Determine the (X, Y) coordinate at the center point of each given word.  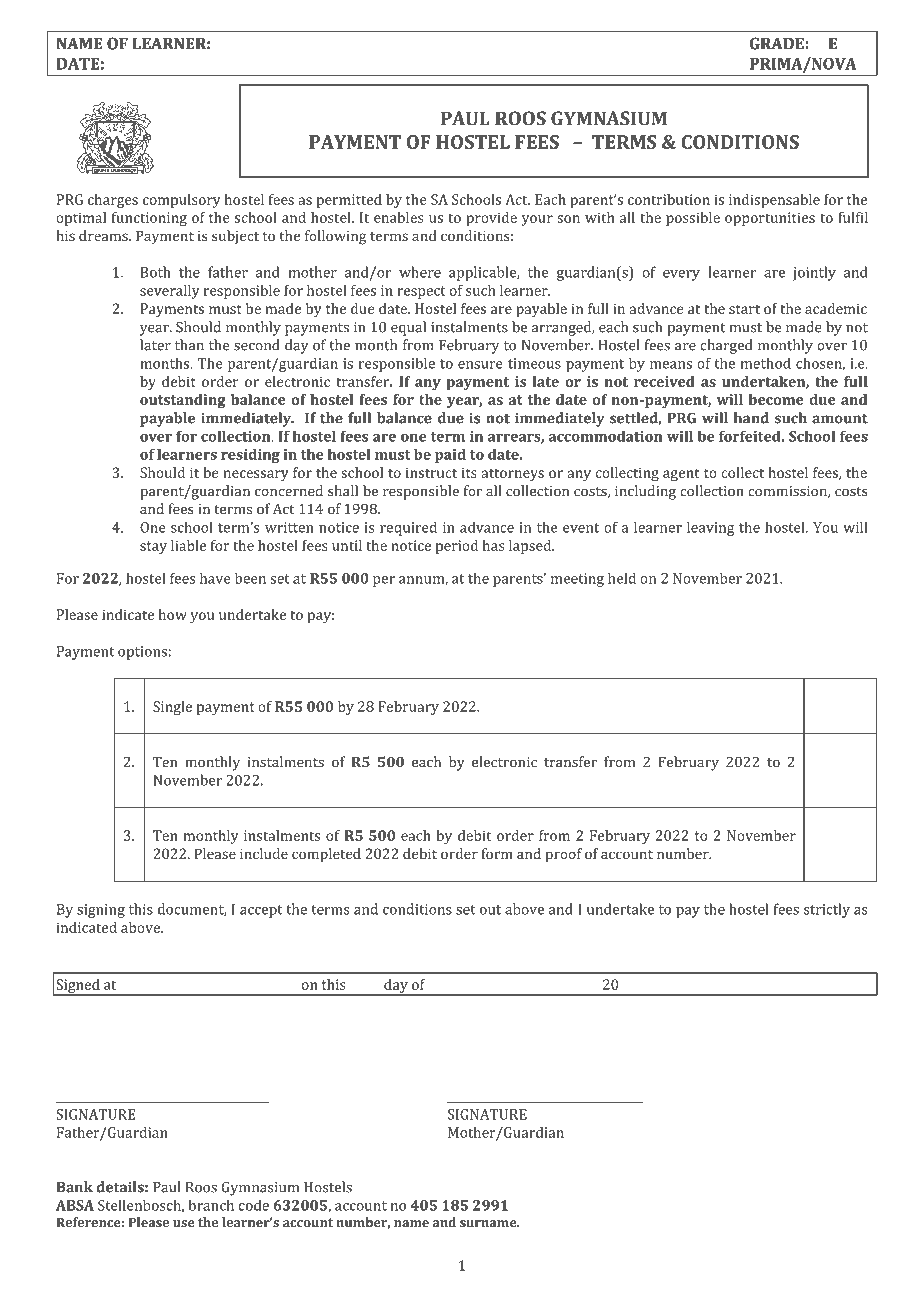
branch (211, 1205)
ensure (480, 365)
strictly (827, 910)
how (173, 614)
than (189, 345)
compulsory (182, 201)
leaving (710, 528)
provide (491, 219)
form (497, 853)
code (254, 1205)
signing (101, 911)
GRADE (777, 43)
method (766, 363)
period (457, 547)
